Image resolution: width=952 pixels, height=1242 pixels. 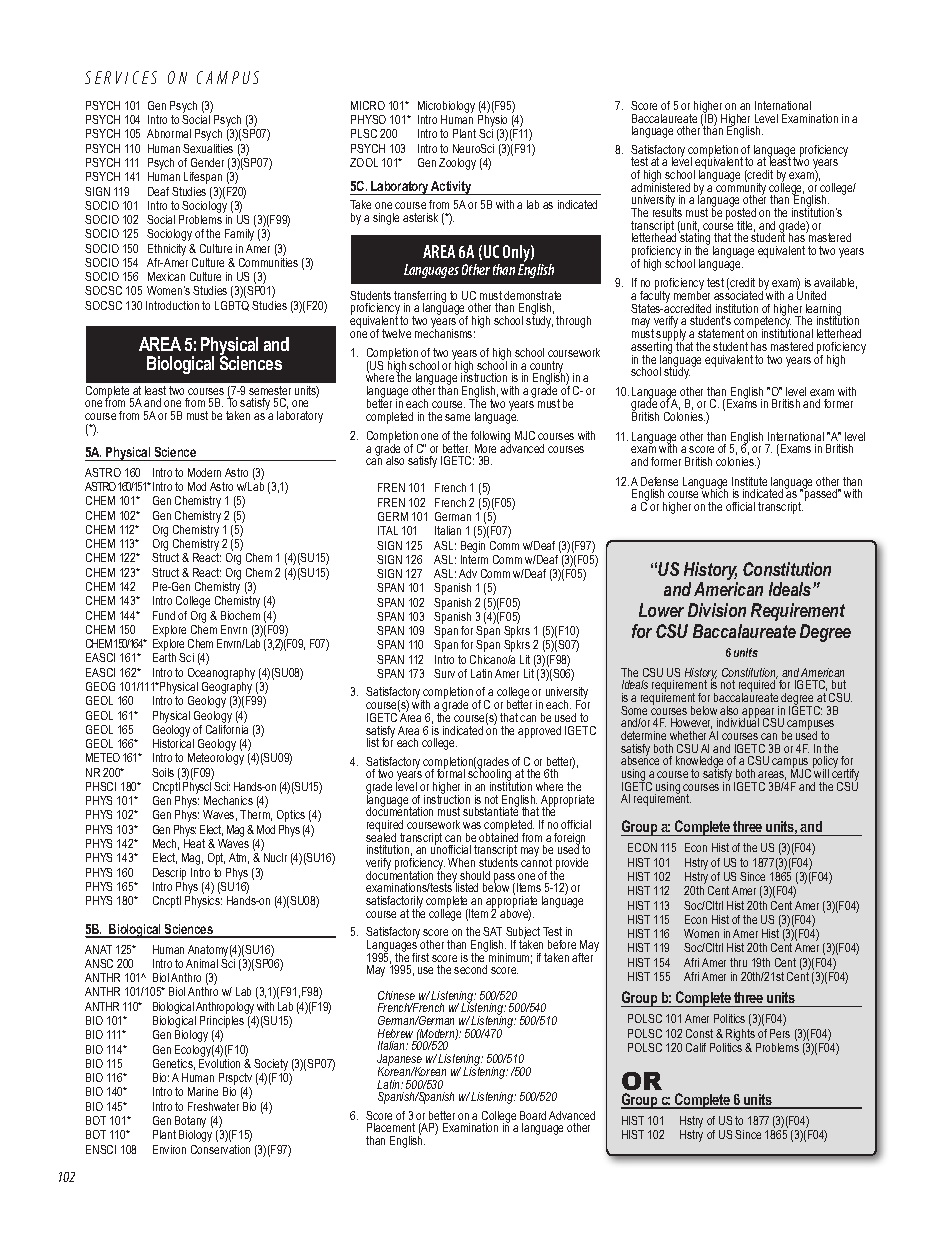 I want to click on Freshwater, so click(x=213, y=1106).
